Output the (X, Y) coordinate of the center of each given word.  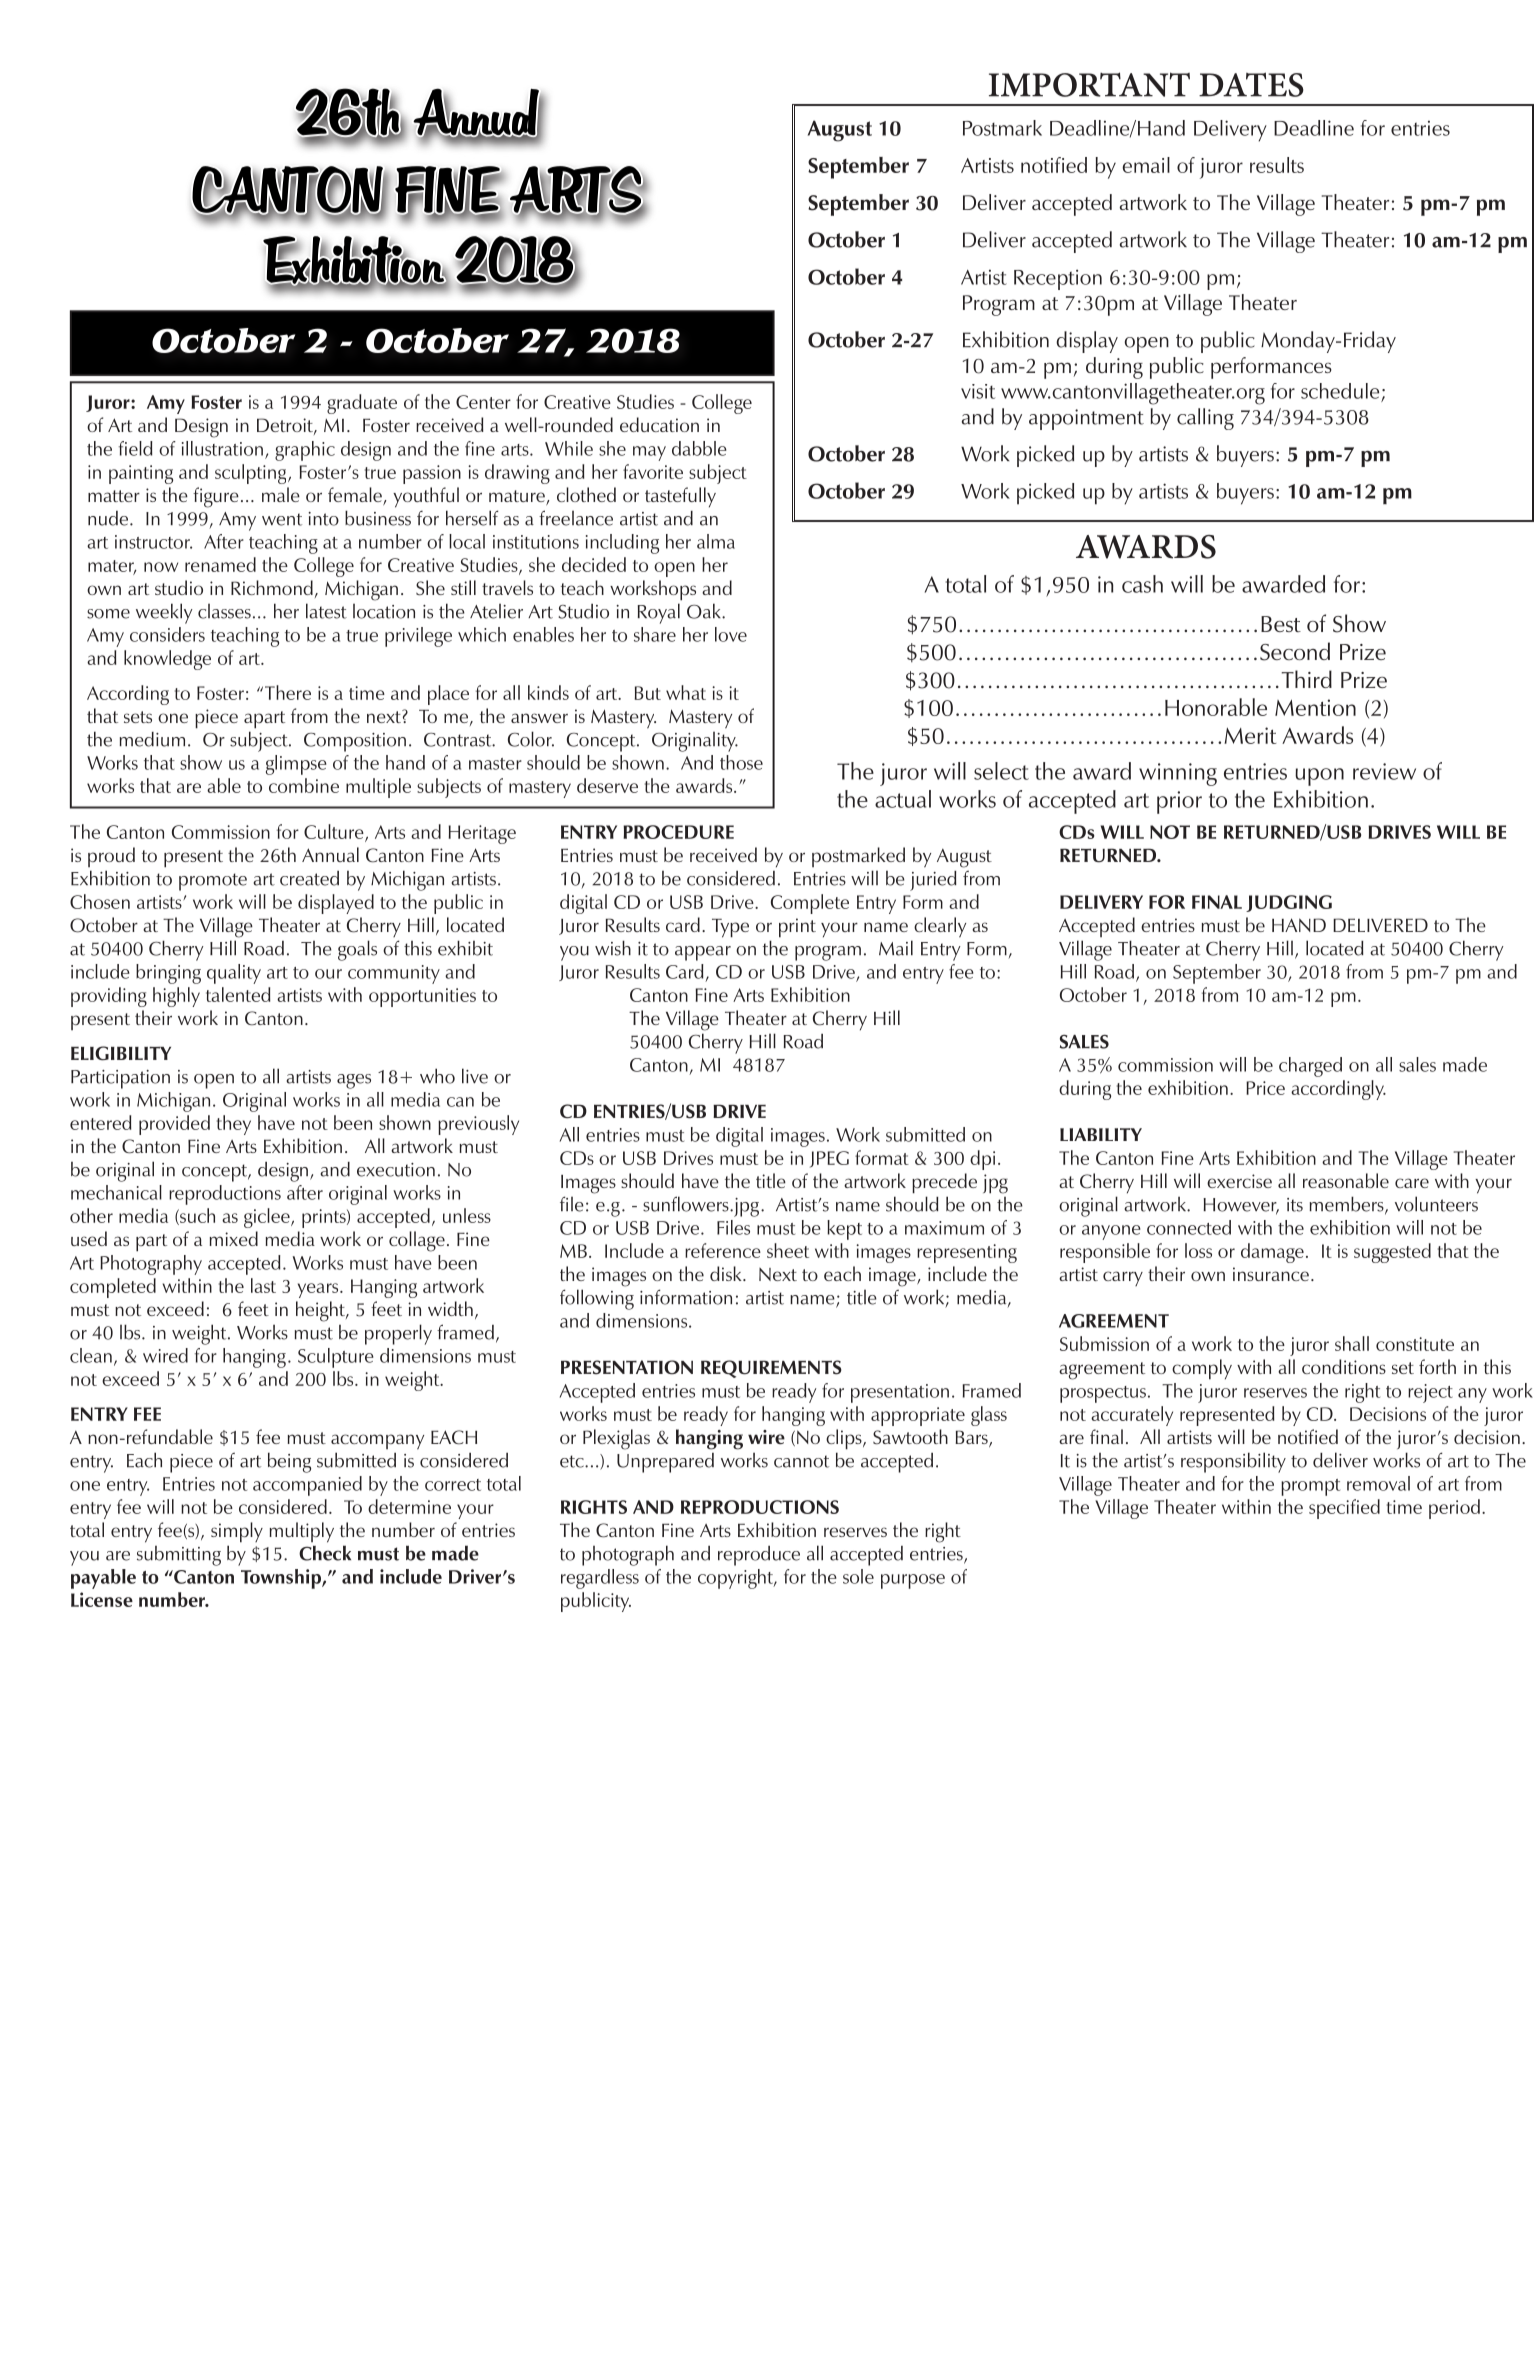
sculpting (252, 474)
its (1295, 1205)
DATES (1251, 84)
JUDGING (1289, 903)
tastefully (680, 497)
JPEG (829, 1159)
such (196, 1216)
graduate (362, 404)
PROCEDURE (678, 832)
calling (1205, 419)
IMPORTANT (1089, 84)
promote (213, 882)
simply (237, 1532)
